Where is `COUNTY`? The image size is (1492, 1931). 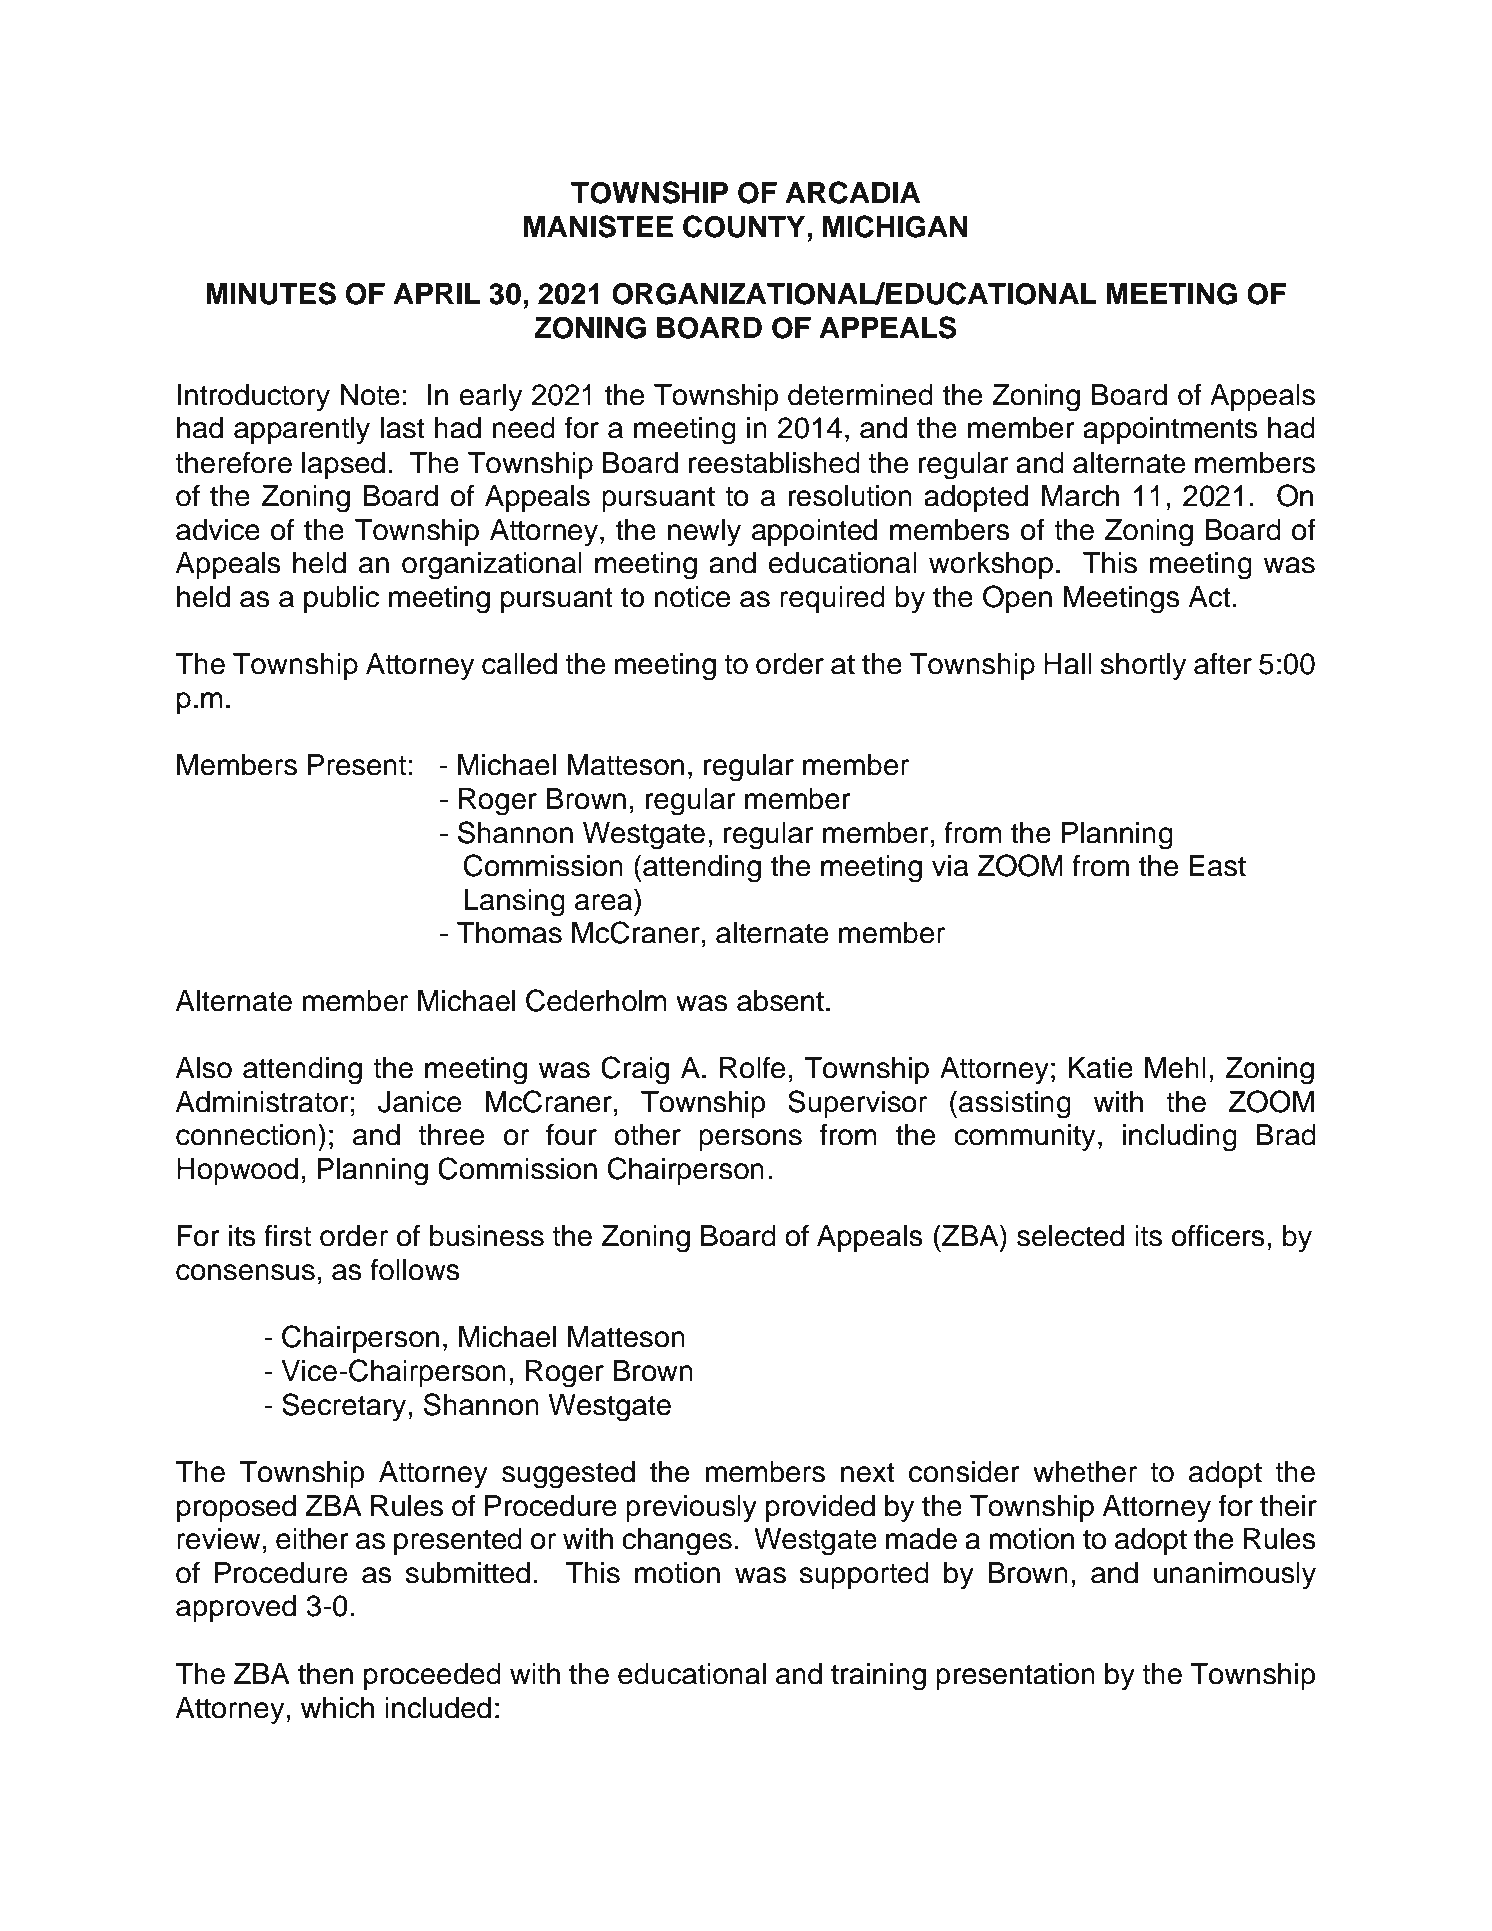
COUNTY is located at coordinates (745, 226).
